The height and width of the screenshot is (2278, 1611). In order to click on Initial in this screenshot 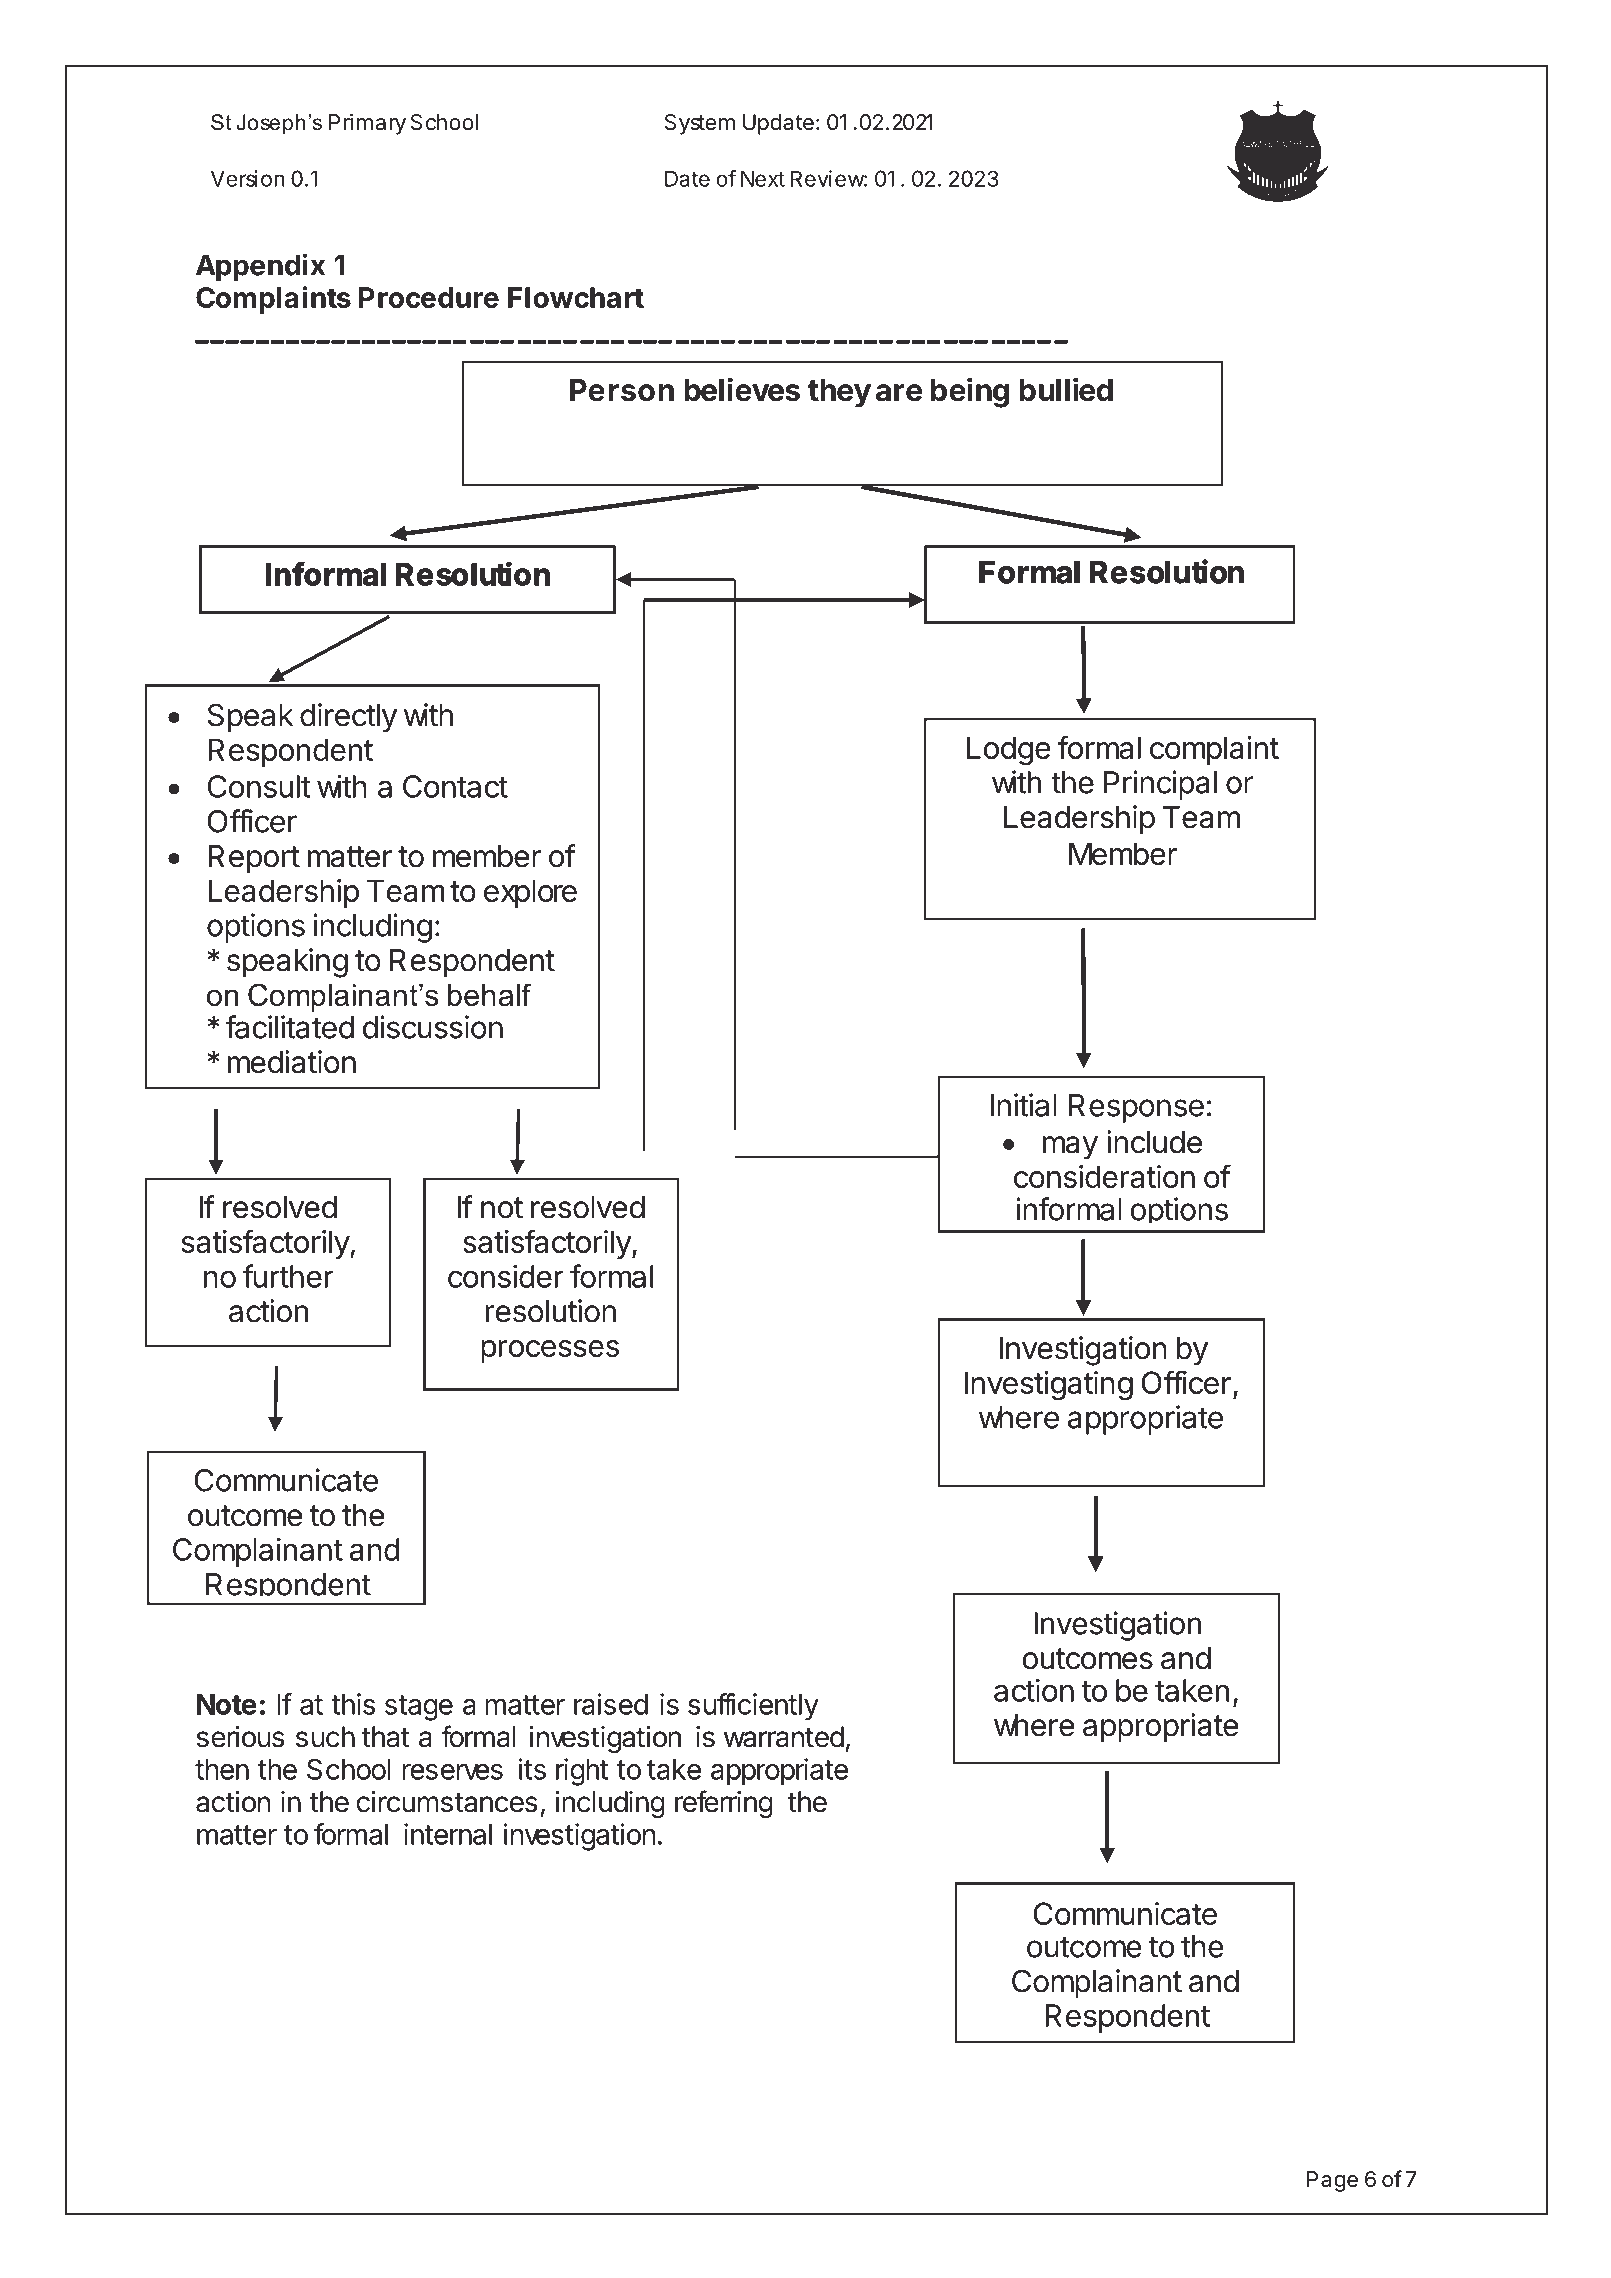, I will do `click(1024, 1105)`.
